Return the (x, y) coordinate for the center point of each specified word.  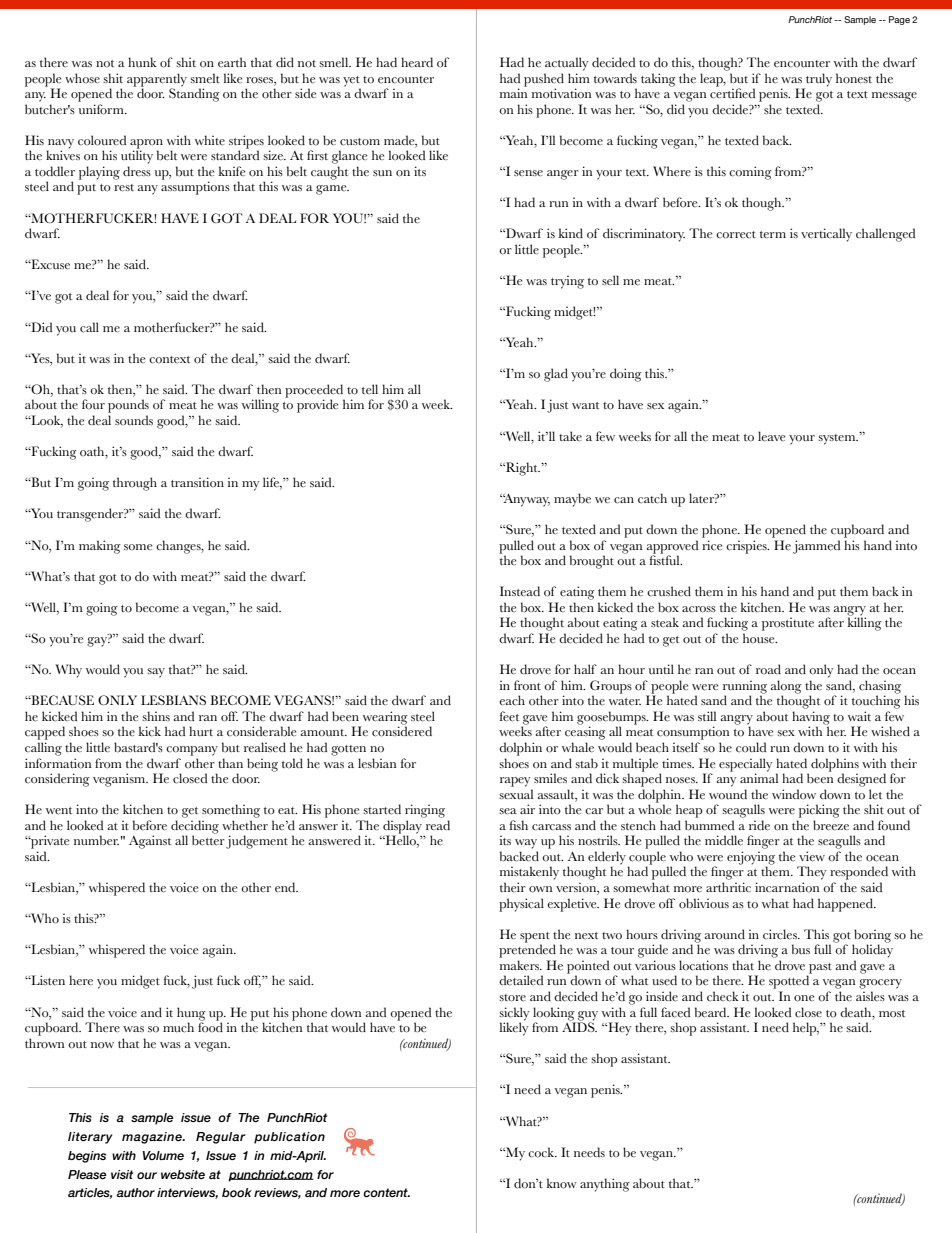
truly (819, 80)
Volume (163, 1155)
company (192, 751)
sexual (516, 794)
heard (417, 62)
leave (771, 436)
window (794, 794)
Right (522, 469)
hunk (142, 62)
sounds (134, 420)
